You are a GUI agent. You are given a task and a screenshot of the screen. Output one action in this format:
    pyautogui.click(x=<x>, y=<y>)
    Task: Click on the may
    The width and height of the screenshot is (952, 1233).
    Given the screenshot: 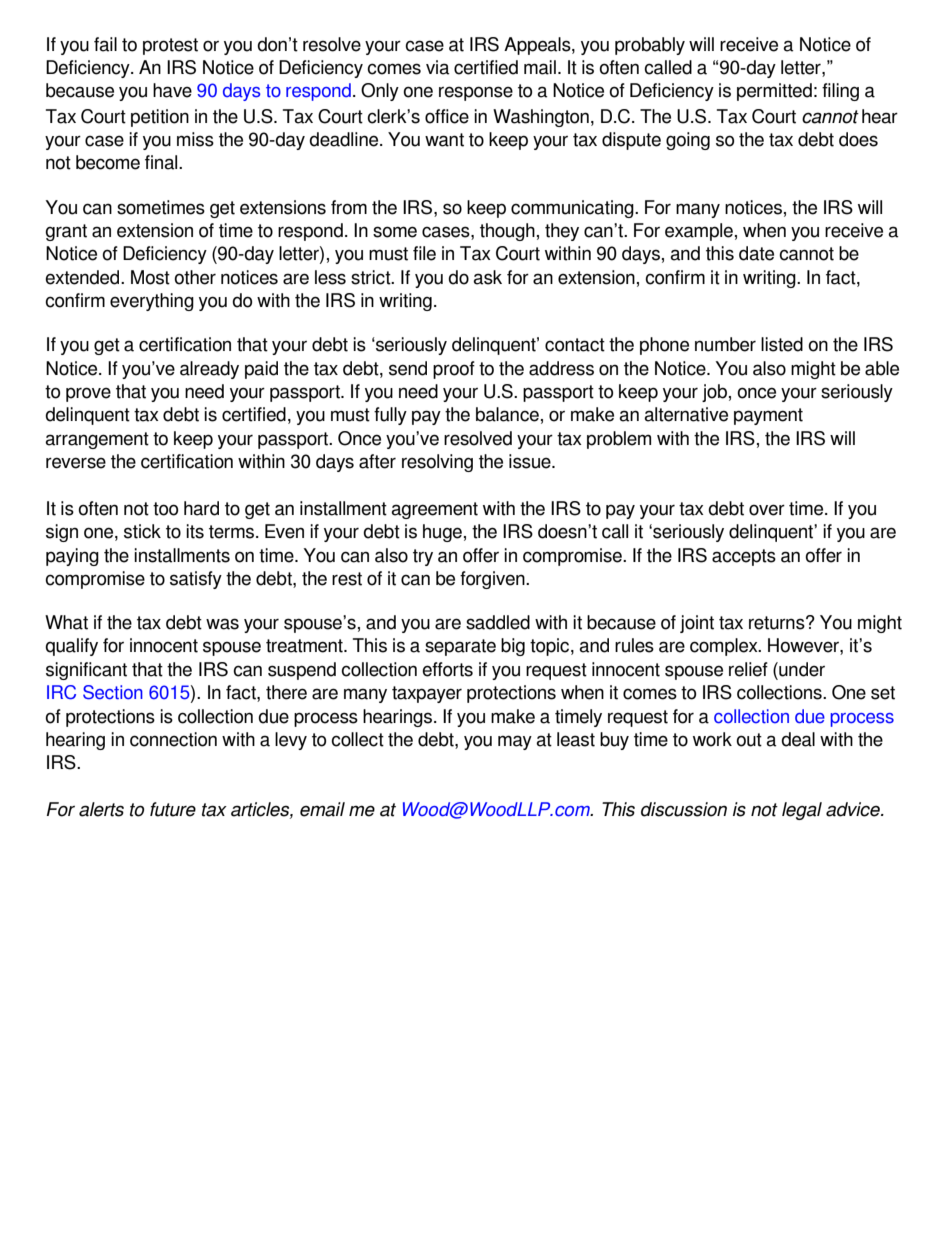 What is the action you would take?
    pyautogui.click(x=515, y=742)
